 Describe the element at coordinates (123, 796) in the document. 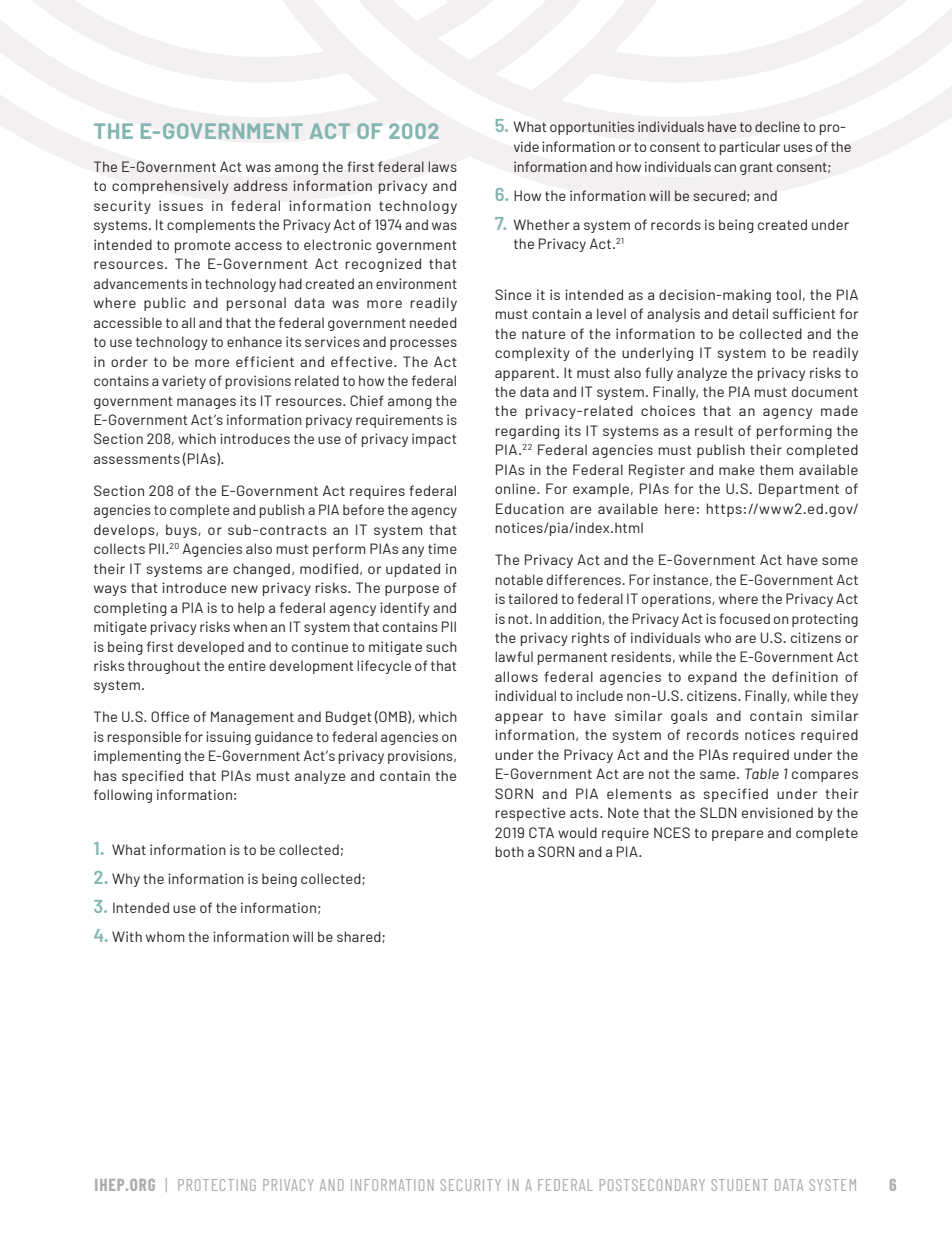

I see `following` at that location.
